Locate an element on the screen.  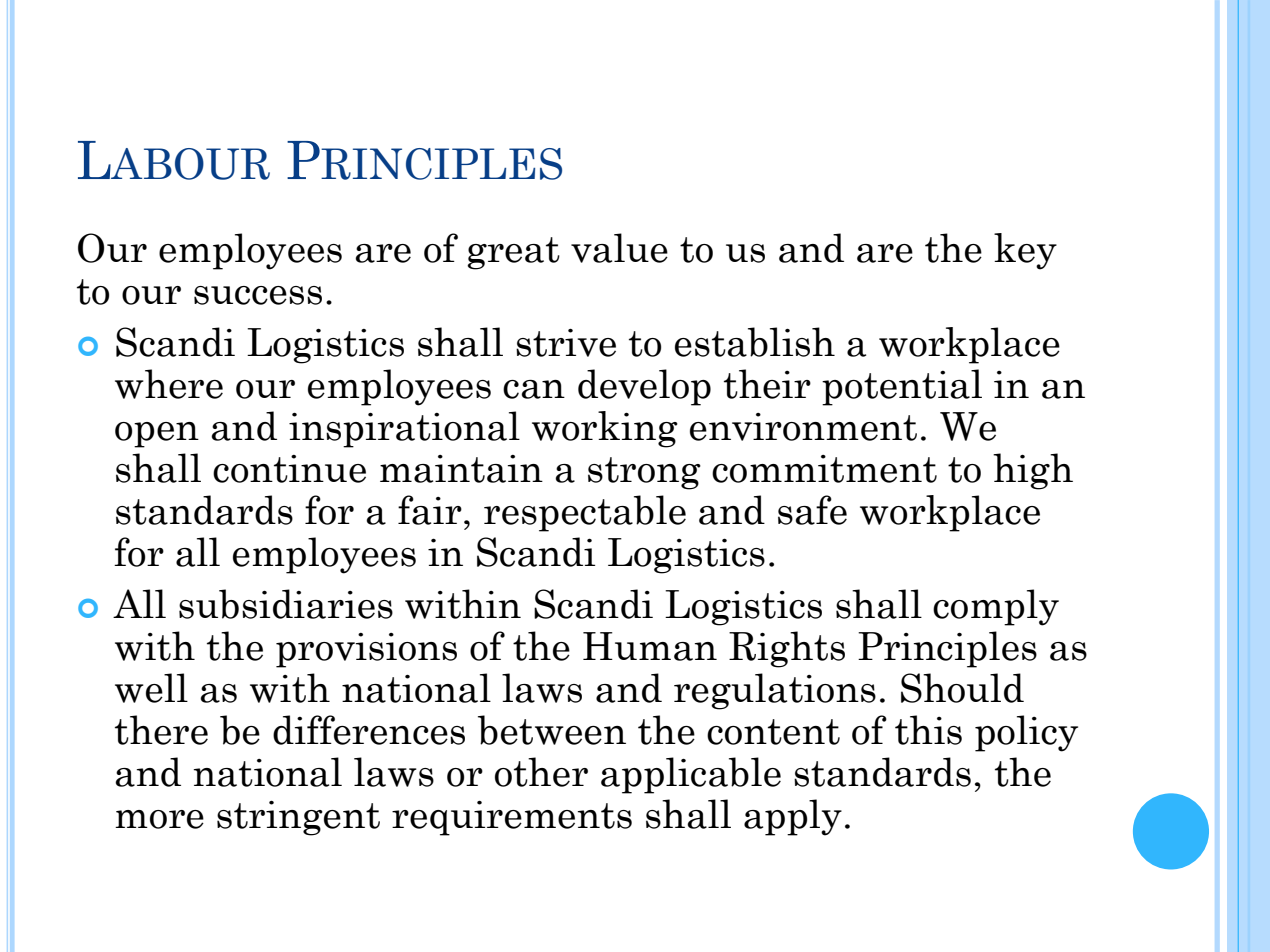
develop is located at coordinates (644, 387).
